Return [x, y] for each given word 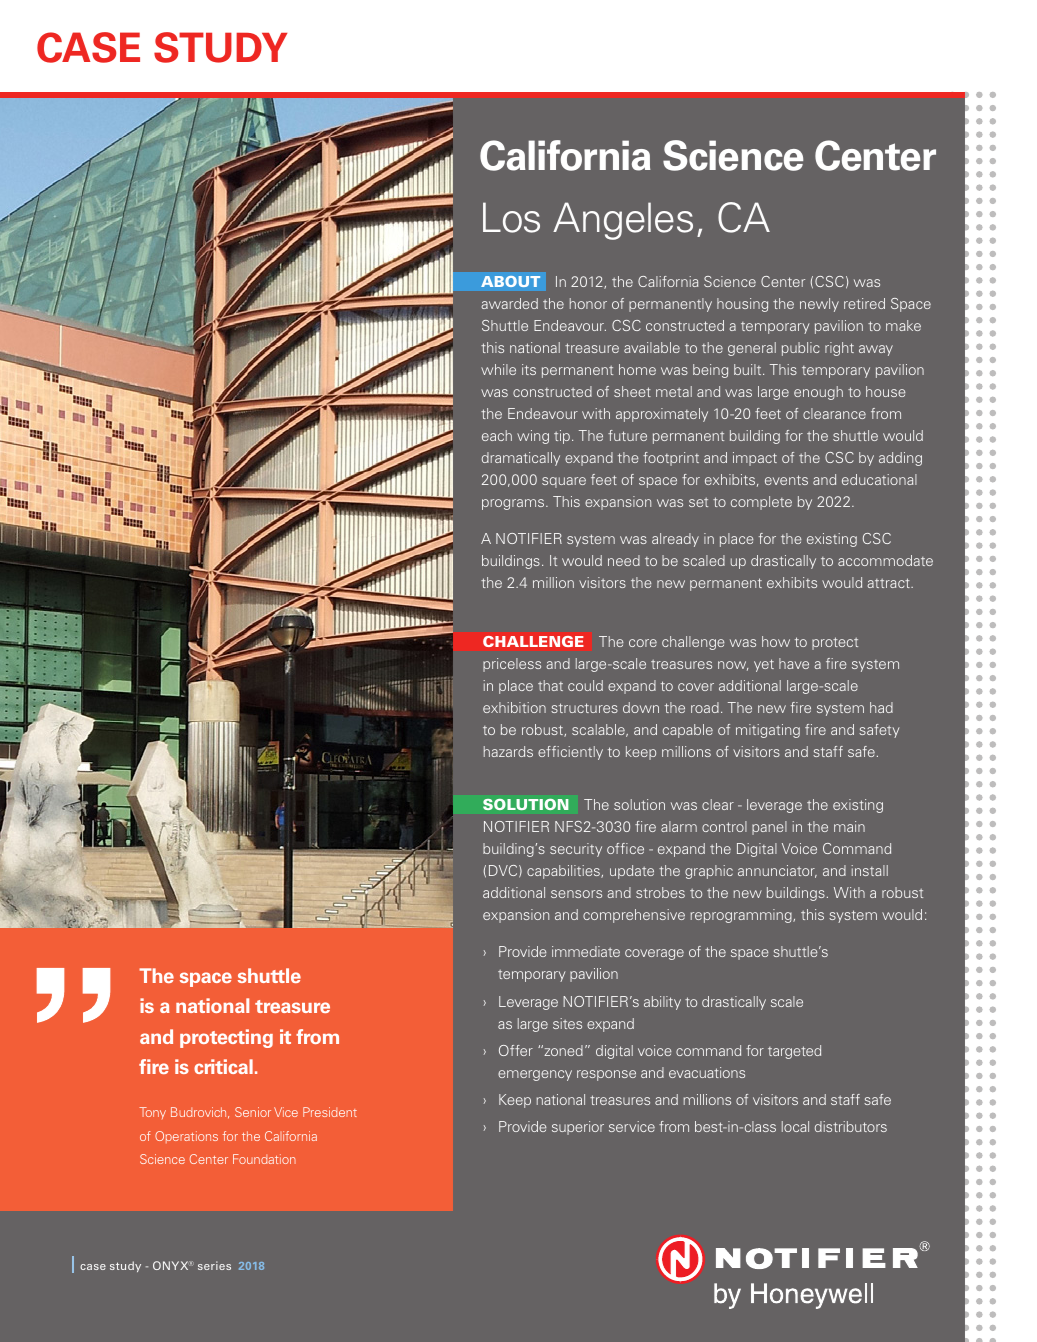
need [624, 560]
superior [578, 1128]
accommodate [885, 560]
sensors [576, 894]
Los [511, 217]
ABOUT [511, 281]
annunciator [777, 871]
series [214, 1265]
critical [223, 1066]
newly [819, 305]
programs [514, 504]
